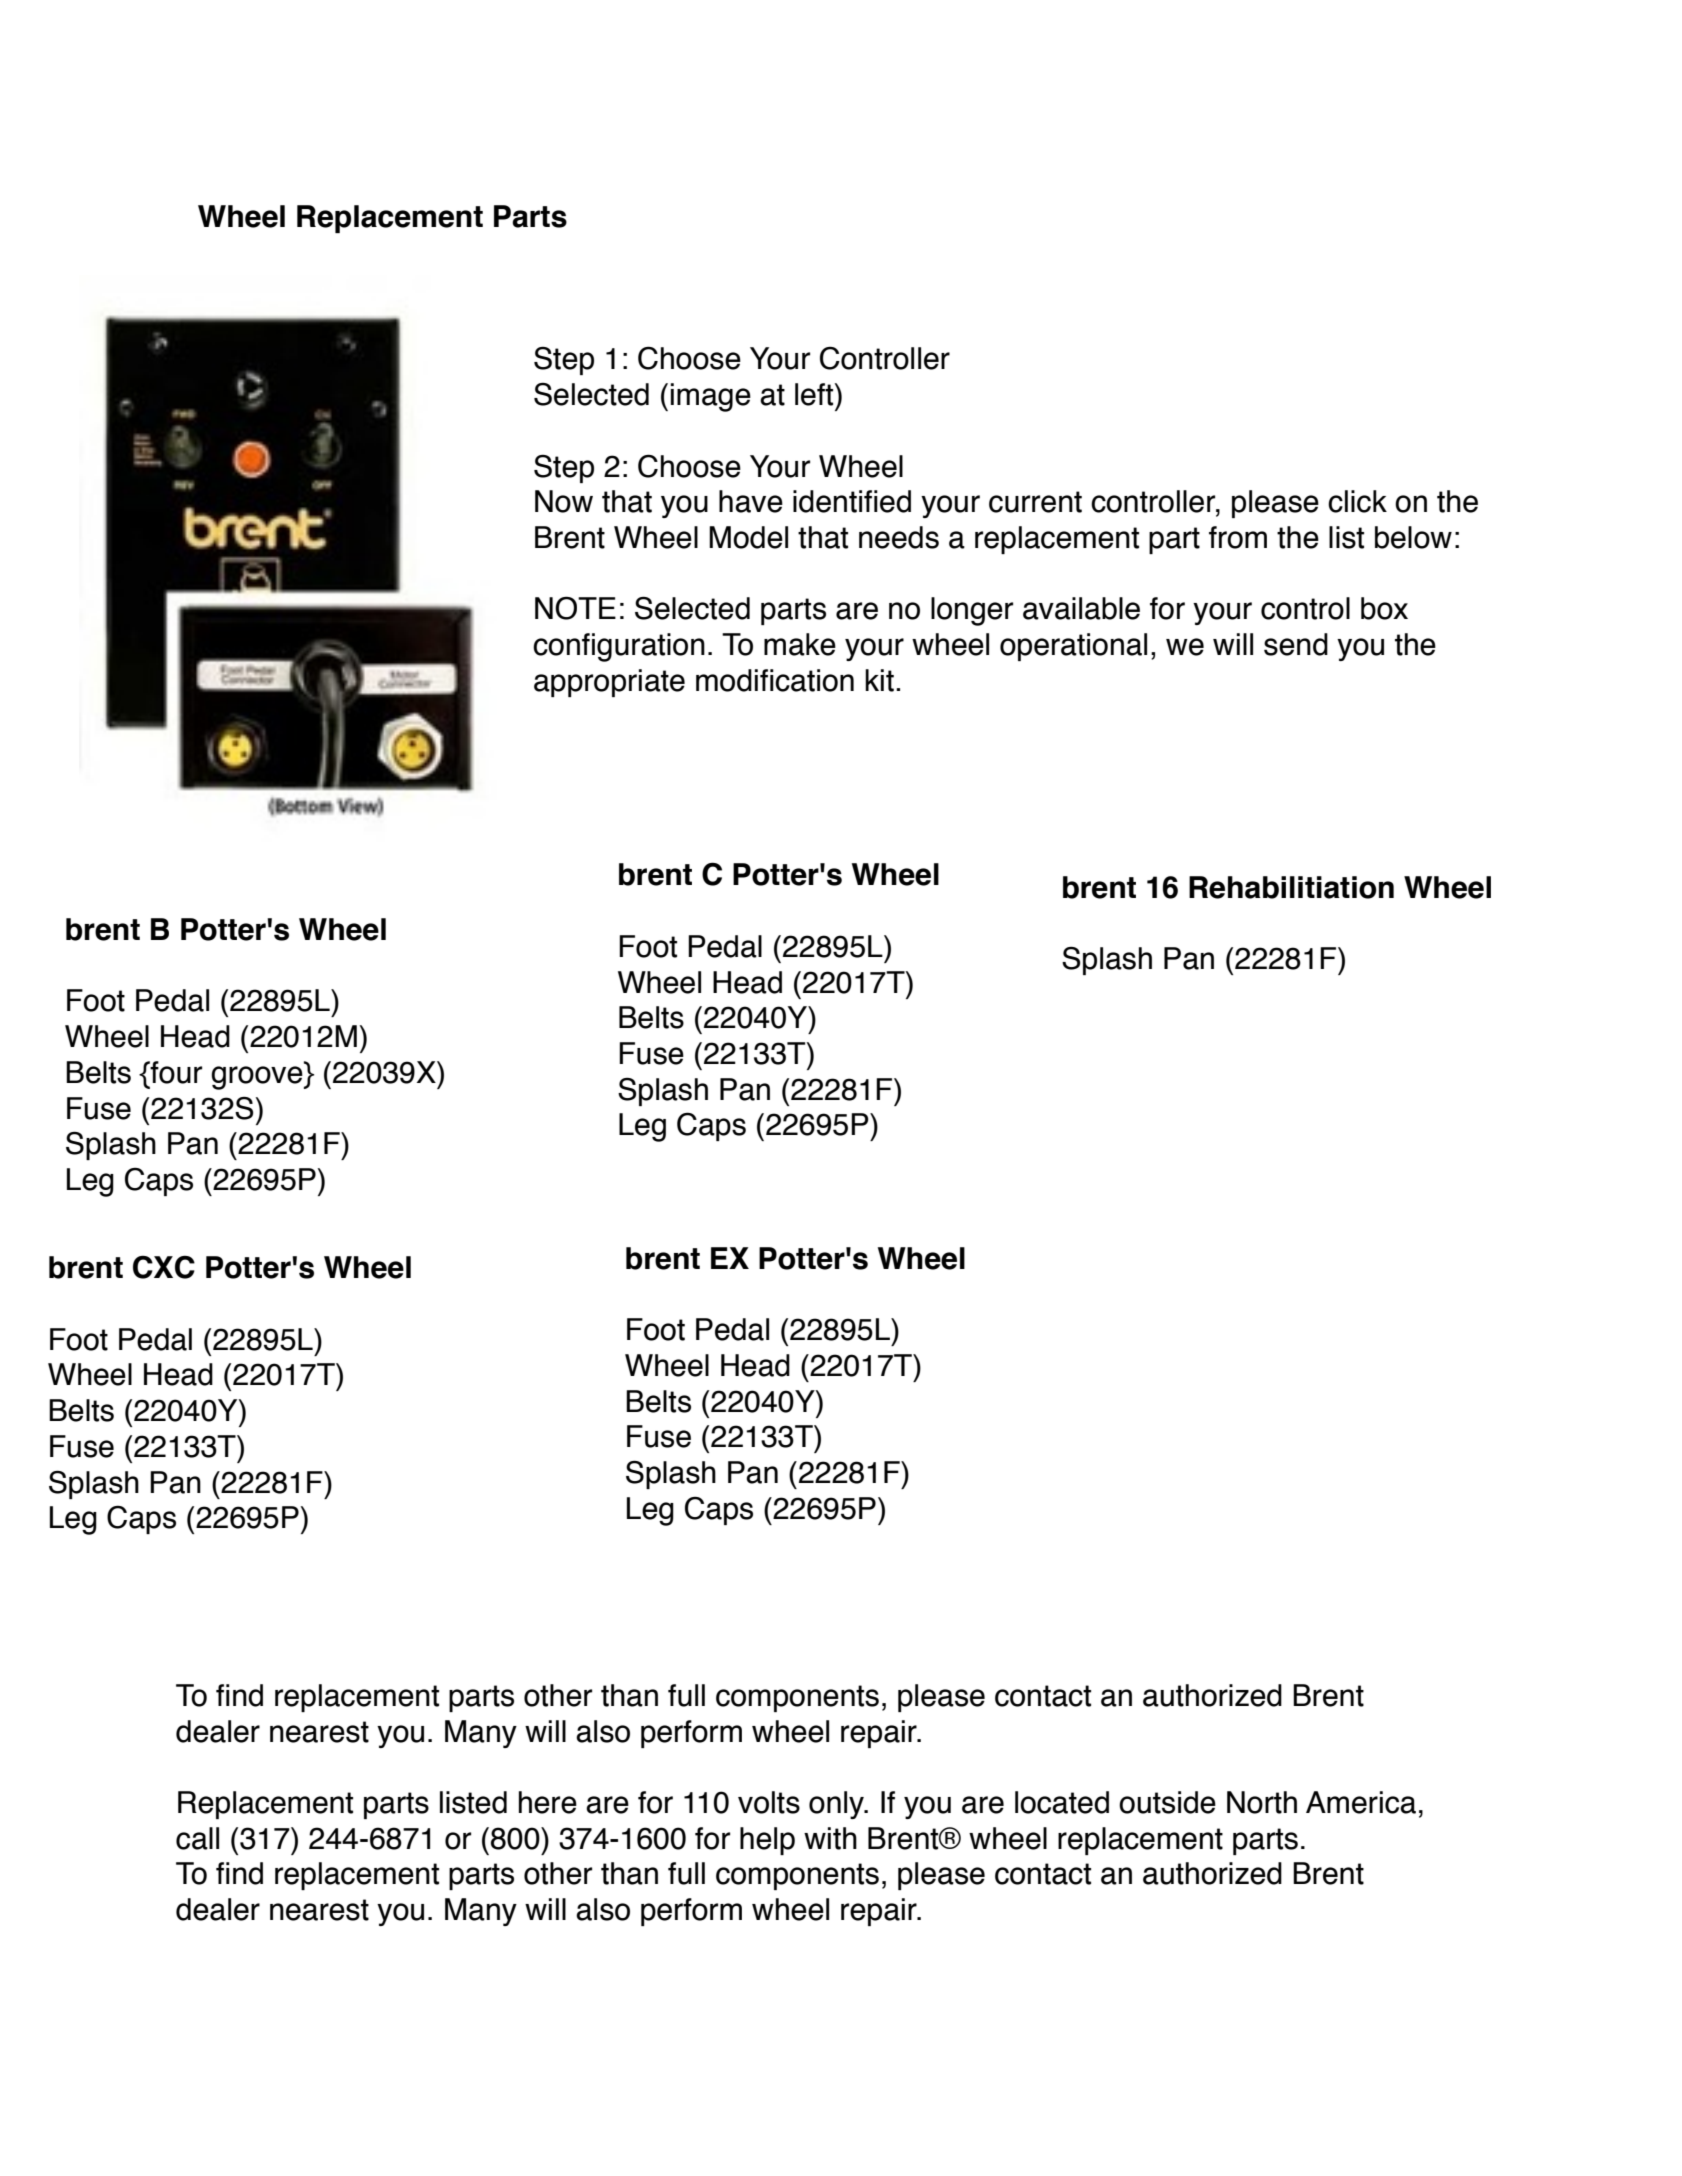 The width and height of the screenshot is (1682, 2176). Describe the element at coordinates (1262, 1802) in the screenshot. I see `North` at that location.
